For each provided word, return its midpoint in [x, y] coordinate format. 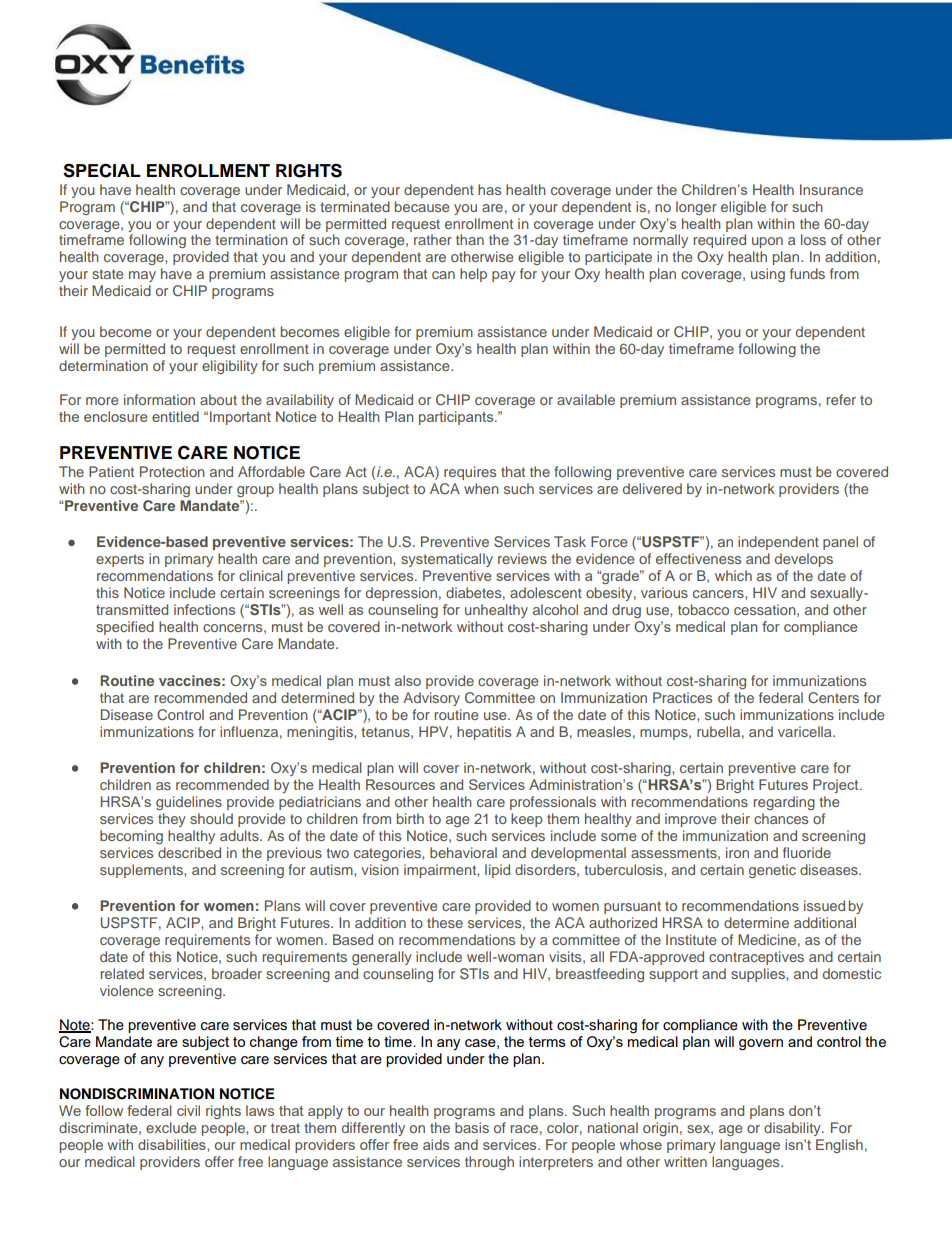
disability [793, 1129]
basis [472, 1127]
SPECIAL [102, 170]
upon [767, 242]
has [489, 189]
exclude [171, 1127]
